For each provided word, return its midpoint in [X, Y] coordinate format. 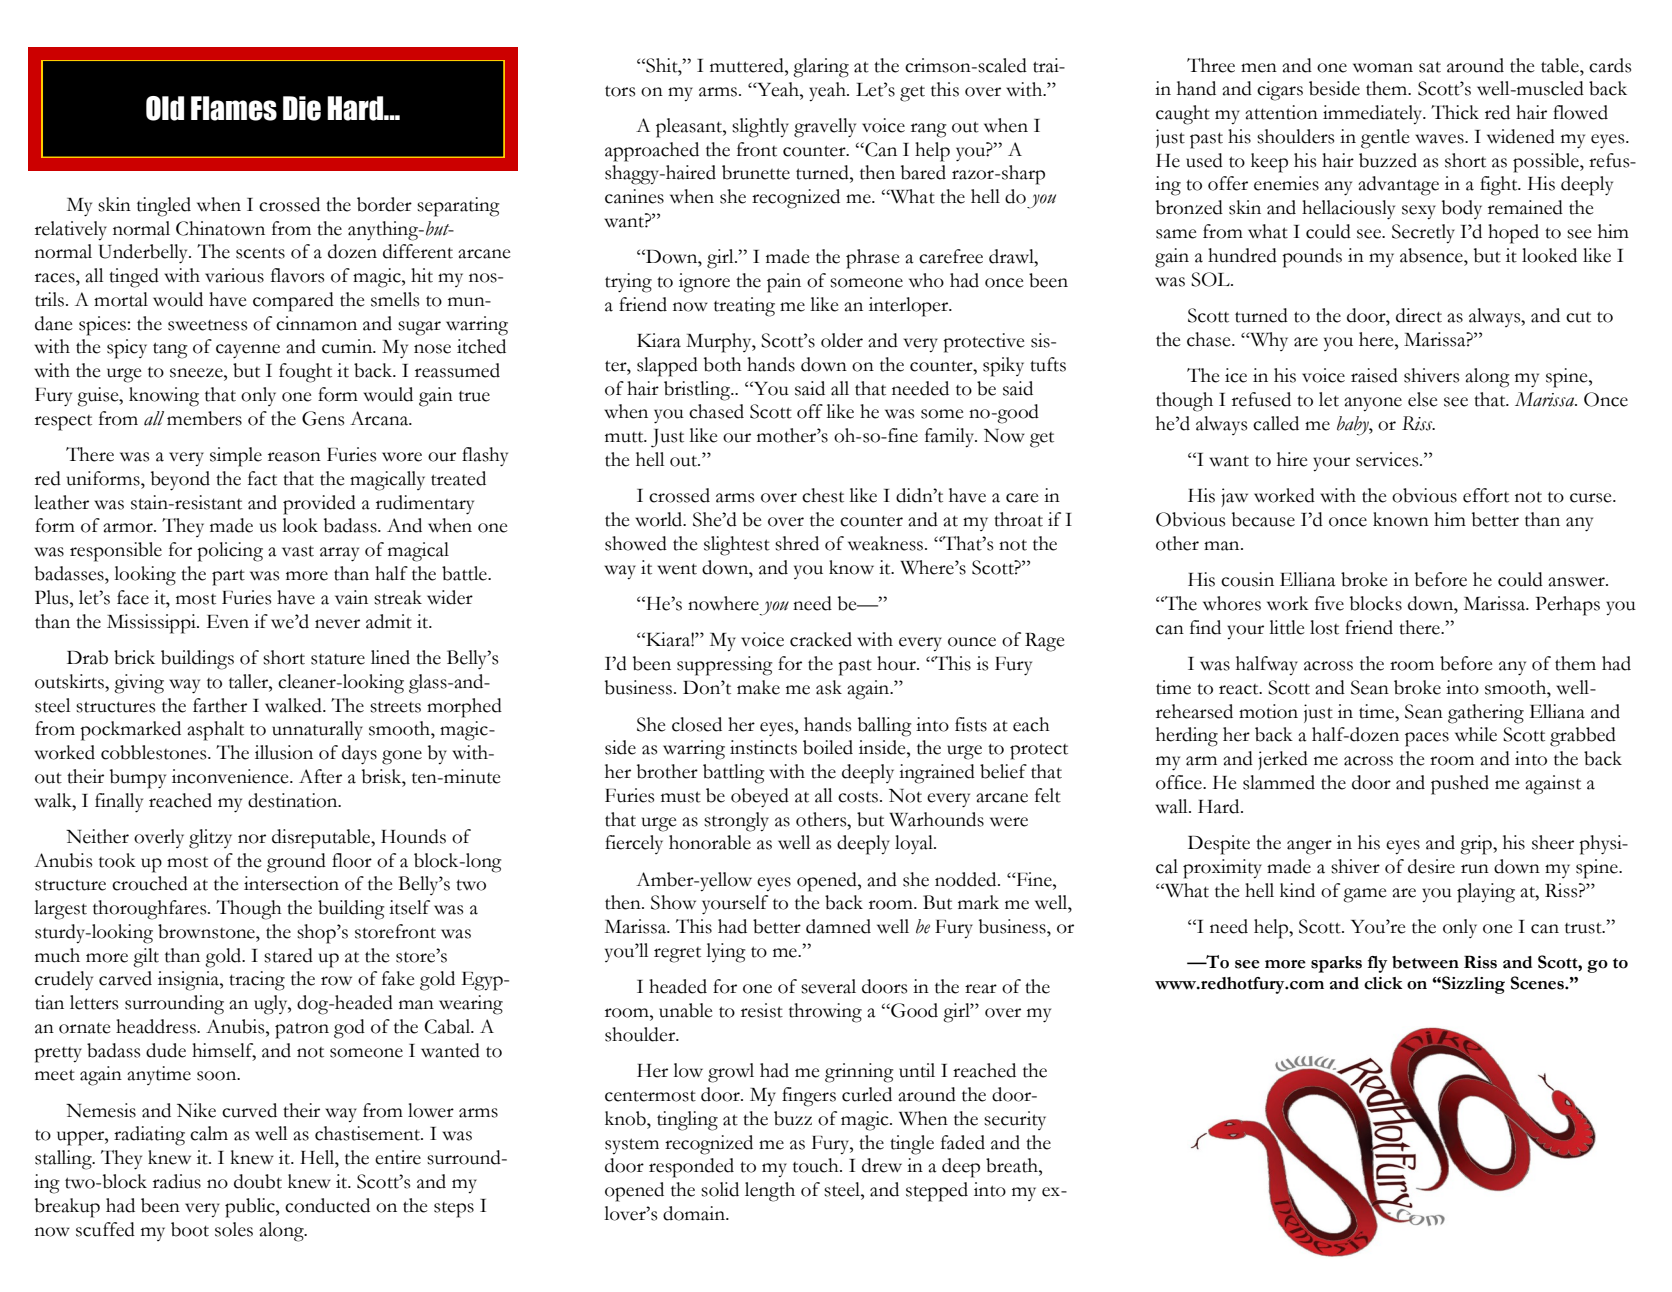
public [251, 1208]
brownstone [207, 931]
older [842, 340]
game [1365, 895]
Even [228, 622]
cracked [821, 639]
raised [1374, 375]
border [384, 204]
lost [1324, 627]
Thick [1455, 112]
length [770, 1192]
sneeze [197, 373]
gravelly [825, 128]
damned [838, 926]
